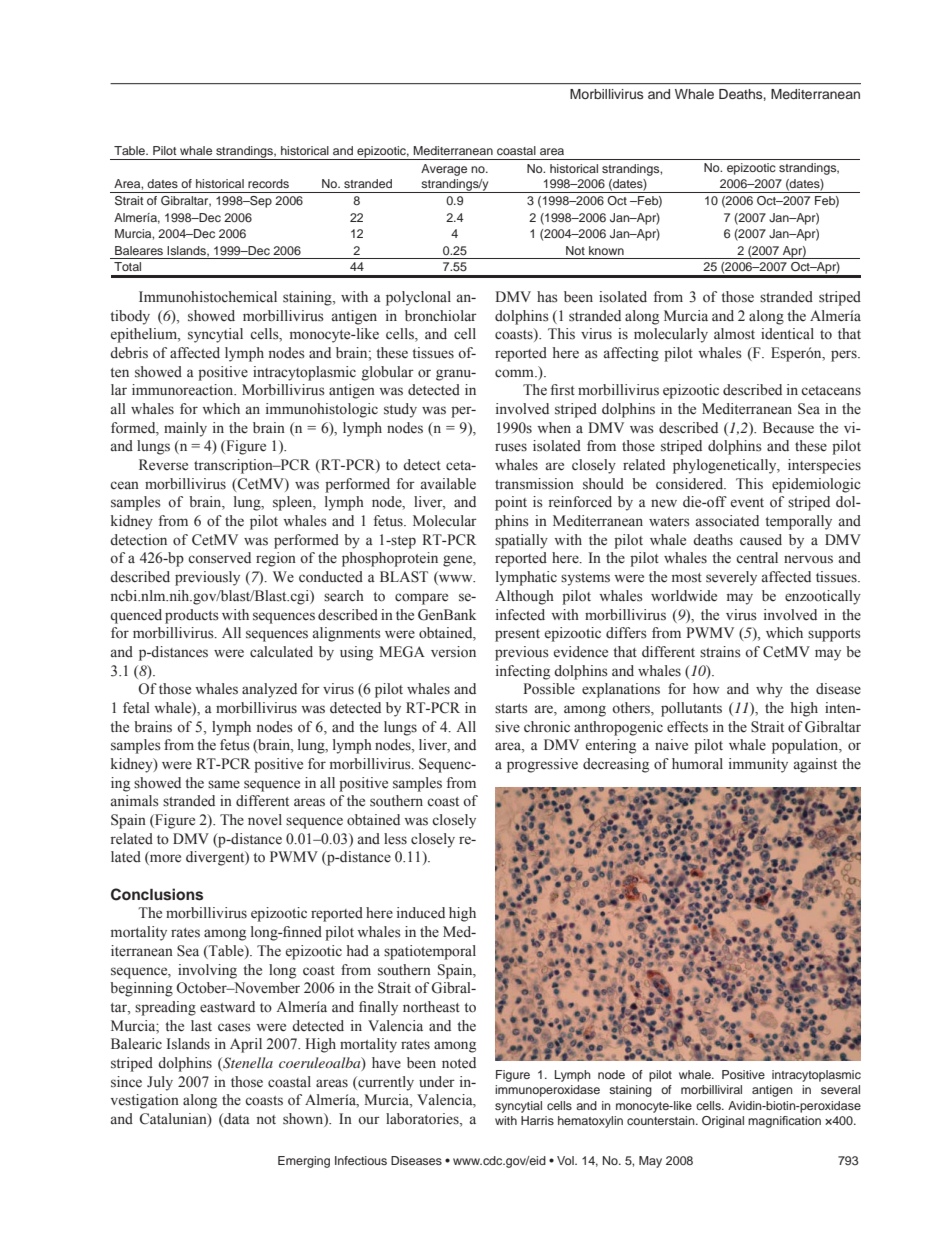 The height and width of the screenshot is (1233, 952). I want to click on Reverse, so click(163, 465).
